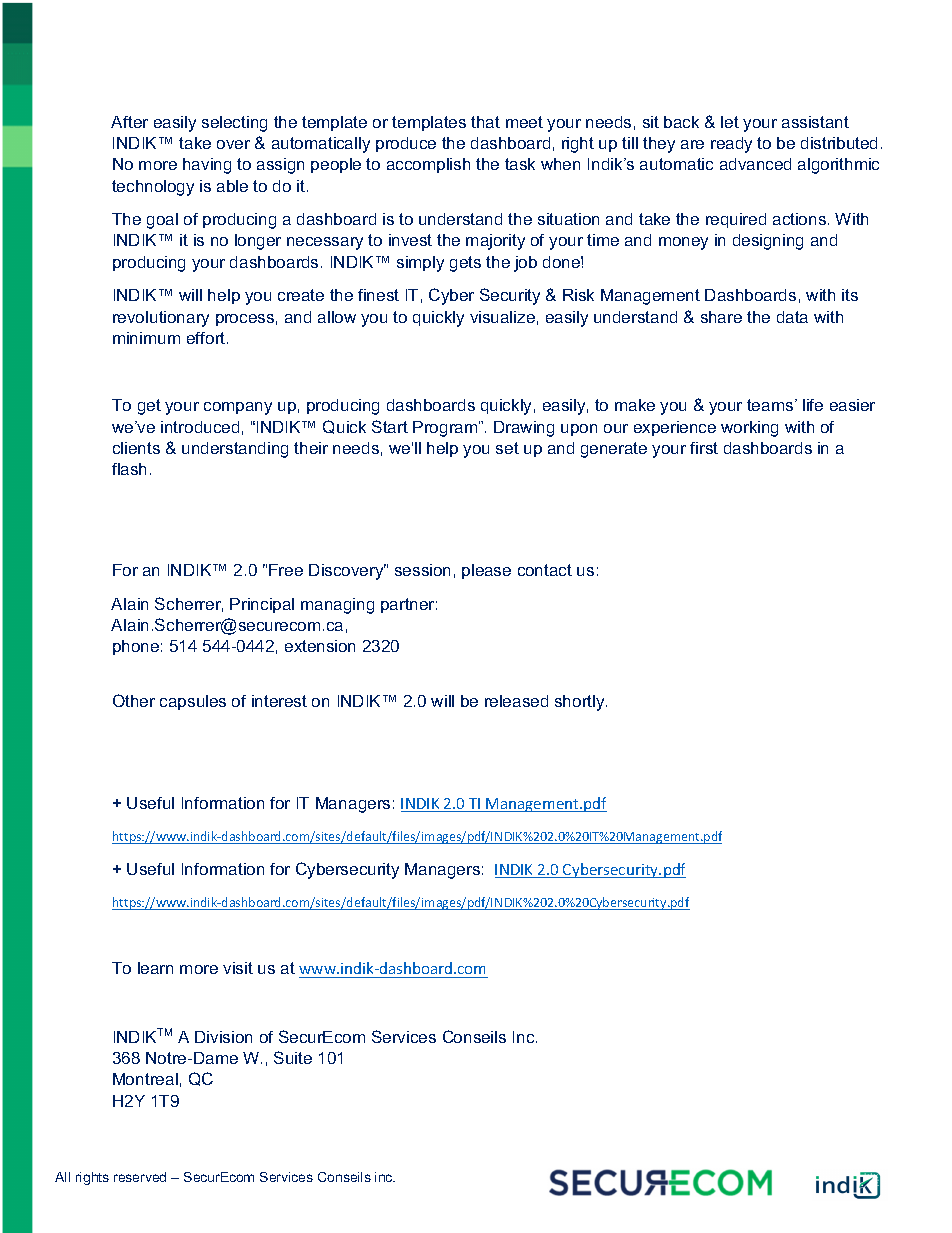  What do you see at coordinates (520, 164) in the page?
I see `task` at bounding box center [520, 164].
